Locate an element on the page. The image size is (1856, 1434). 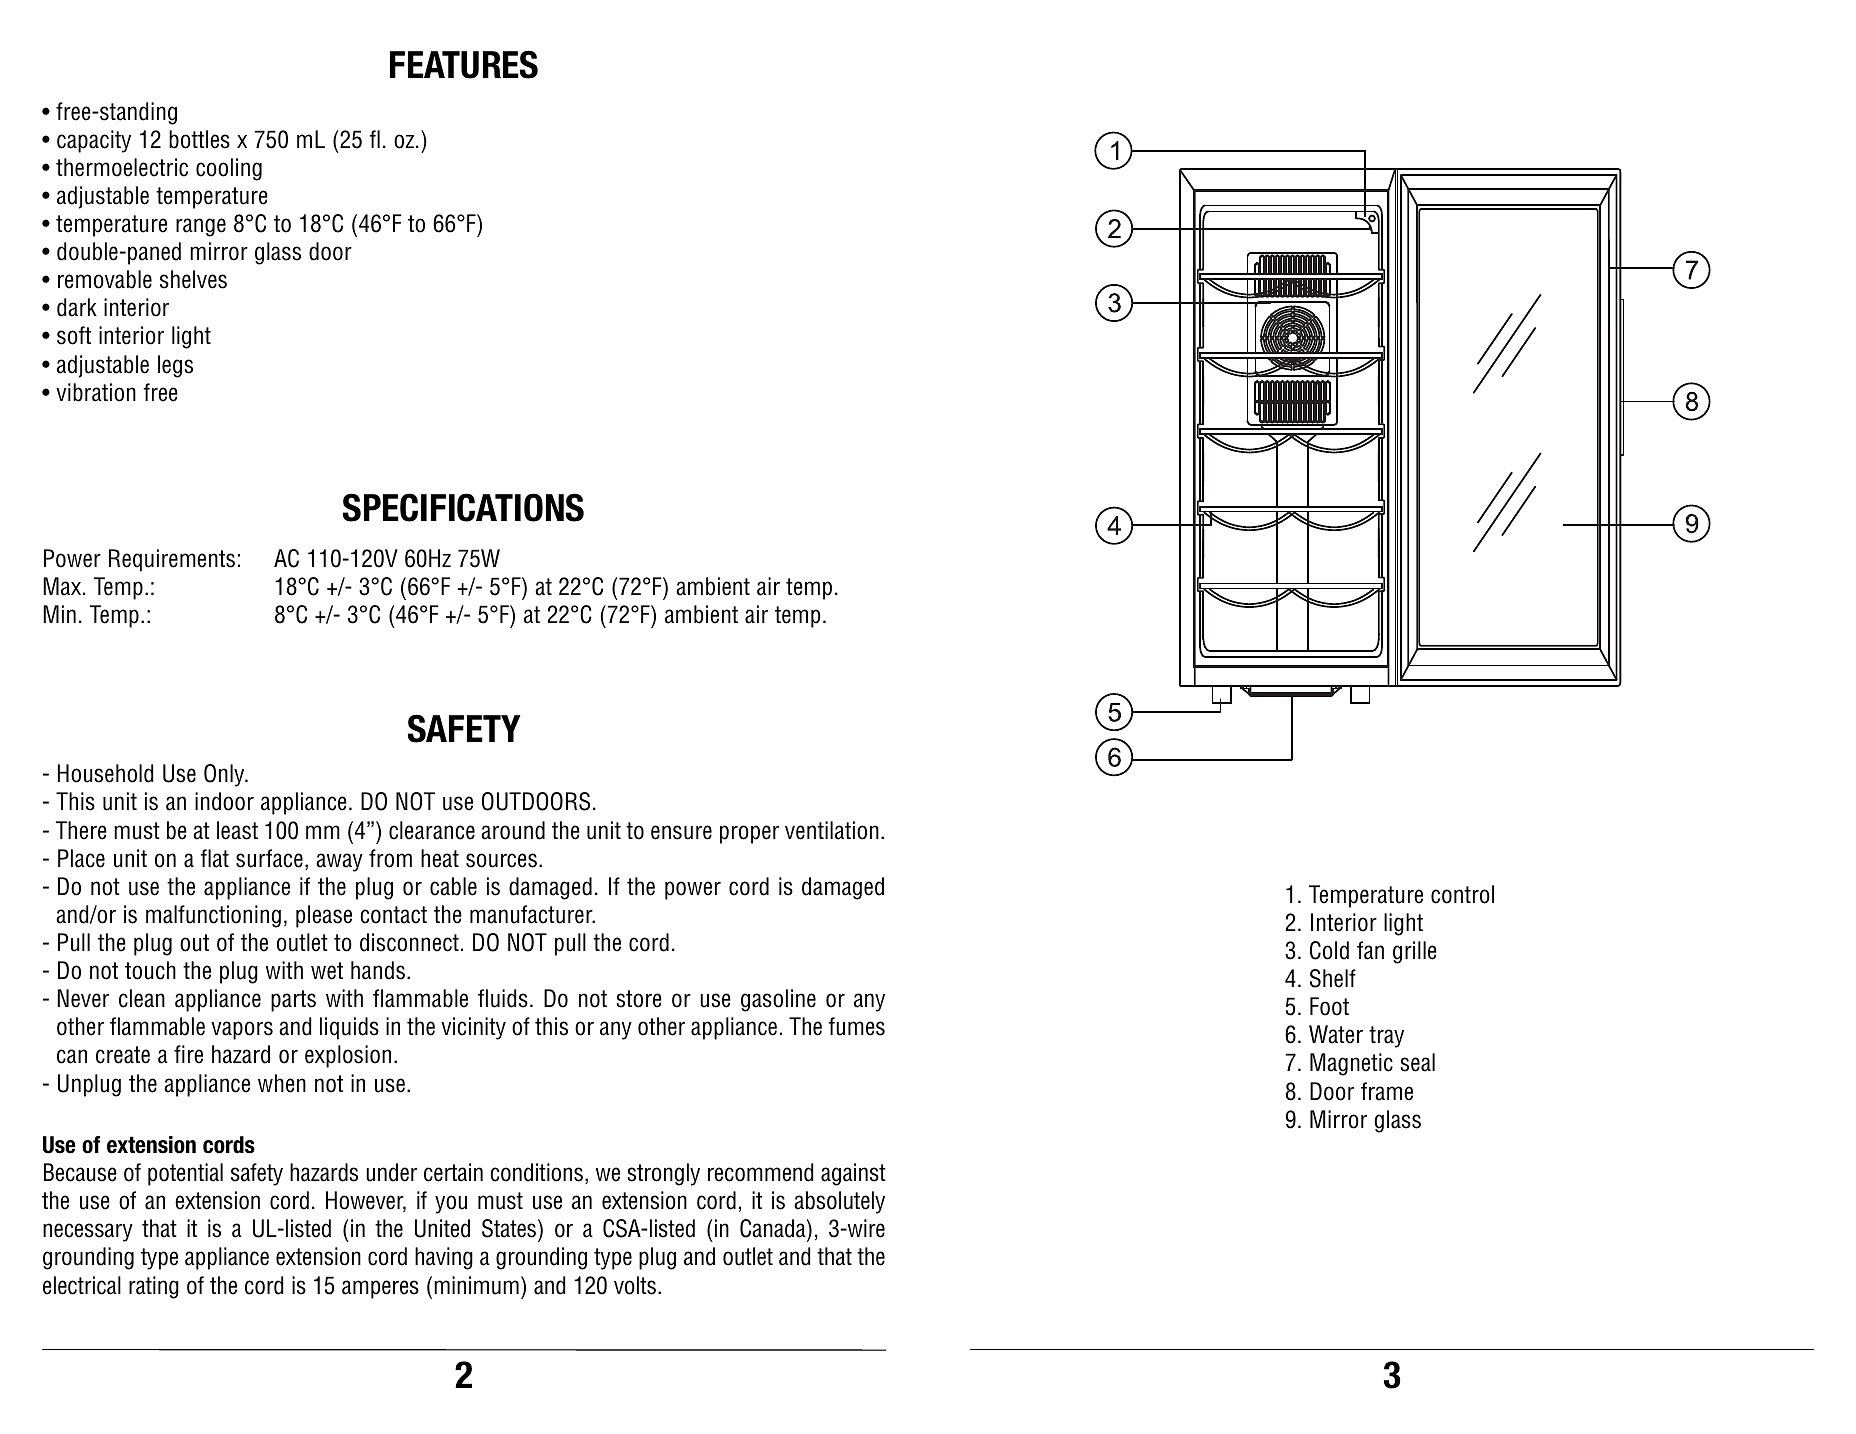
gasoline is located at coordinates (778, 1000).
